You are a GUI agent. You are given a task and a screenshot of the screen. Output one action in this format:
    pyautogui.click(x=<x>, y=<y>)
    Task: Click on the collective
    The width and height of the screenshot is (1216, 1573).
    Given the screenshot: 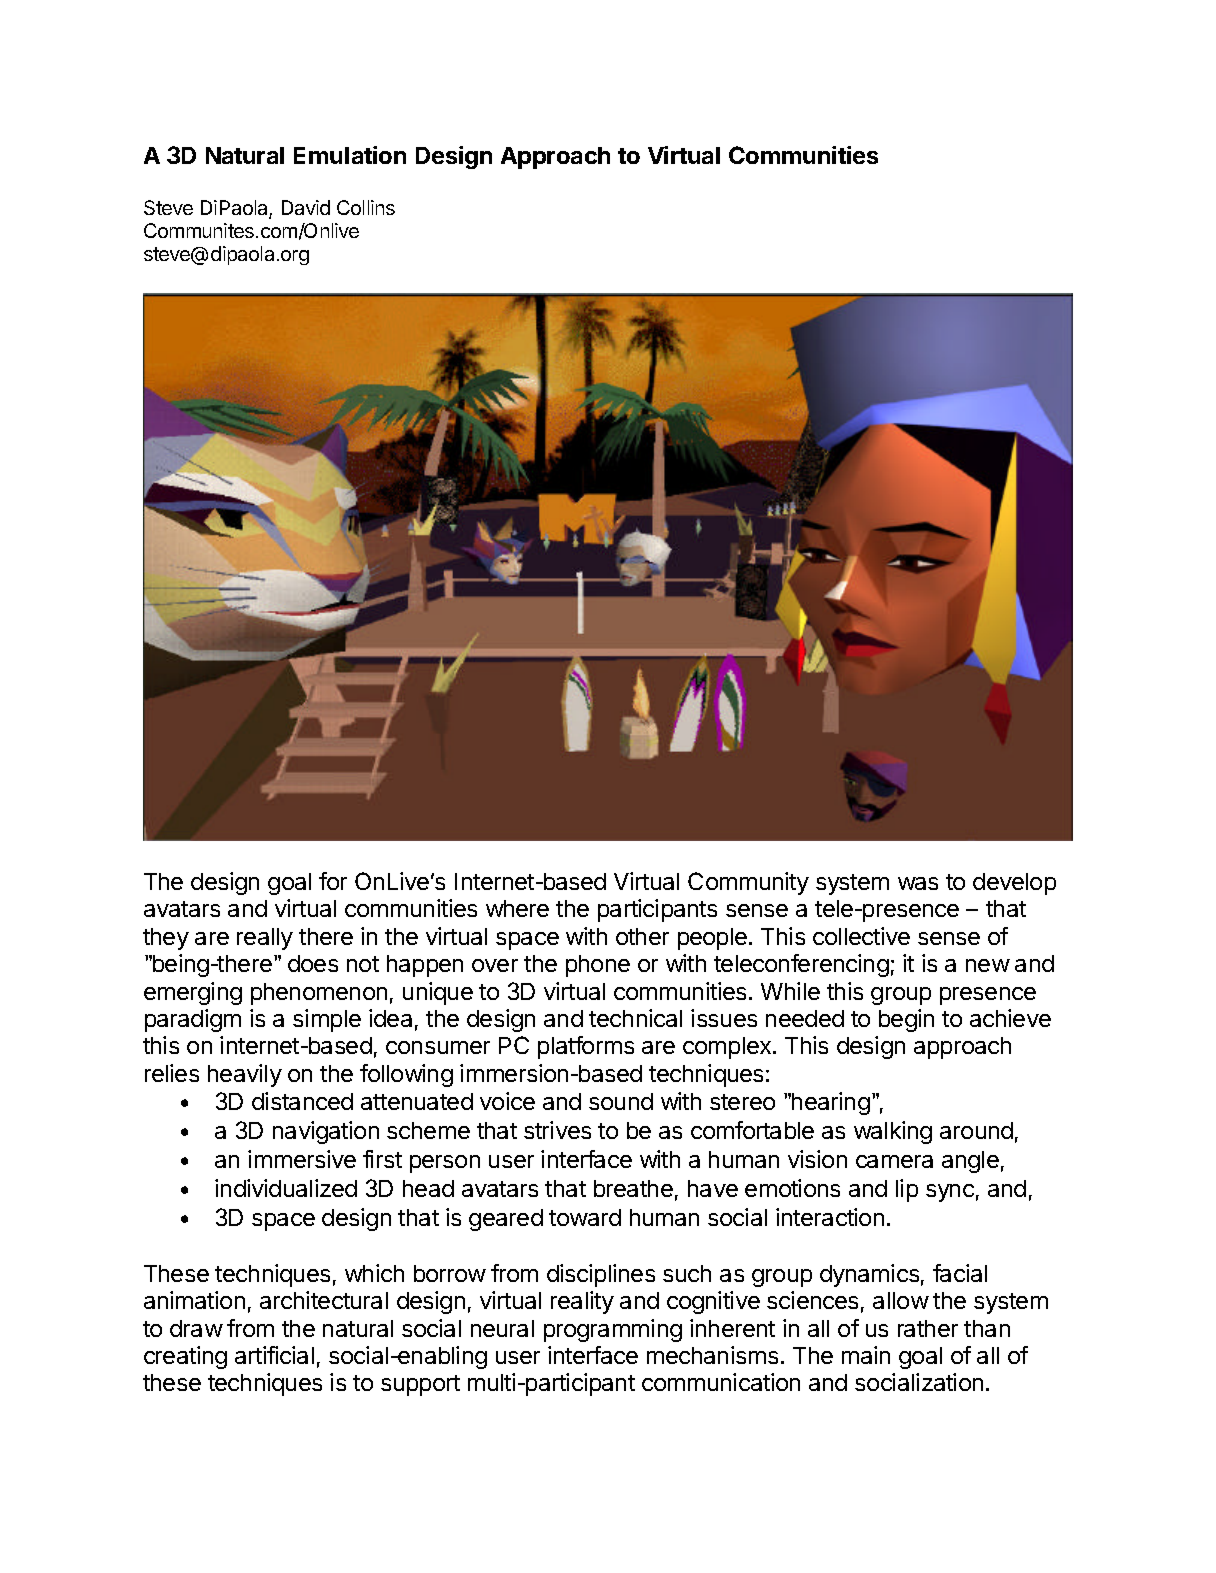 What is the action you would take?
    pyautogui.click(x=861, y=936)
